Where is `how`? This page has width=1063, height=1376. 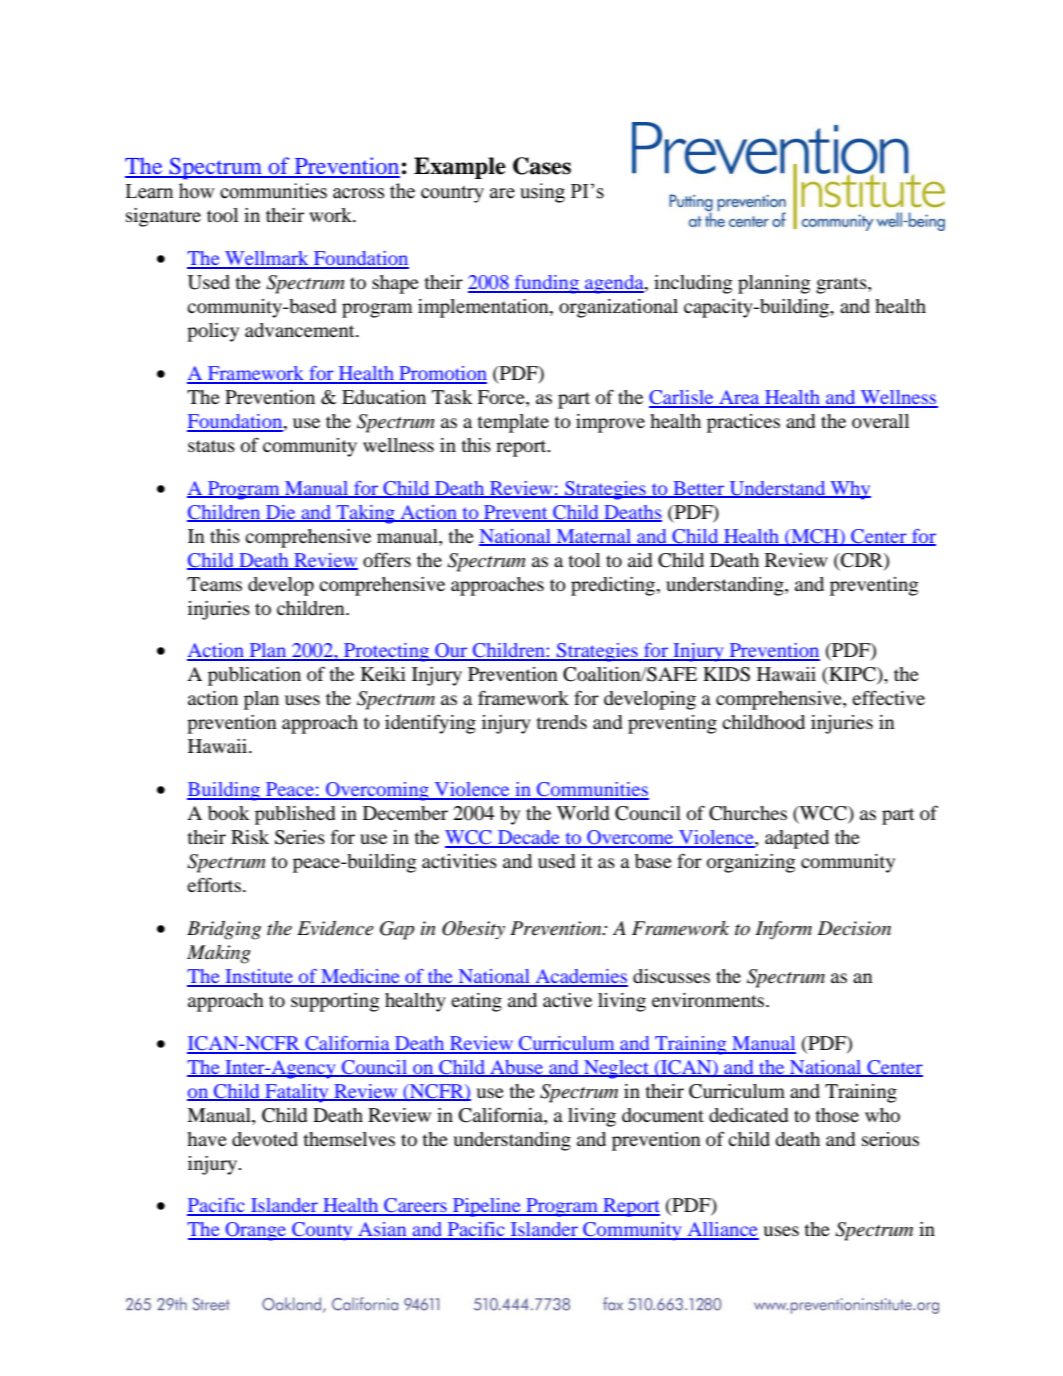 how is located at coordinates (197, 191).
